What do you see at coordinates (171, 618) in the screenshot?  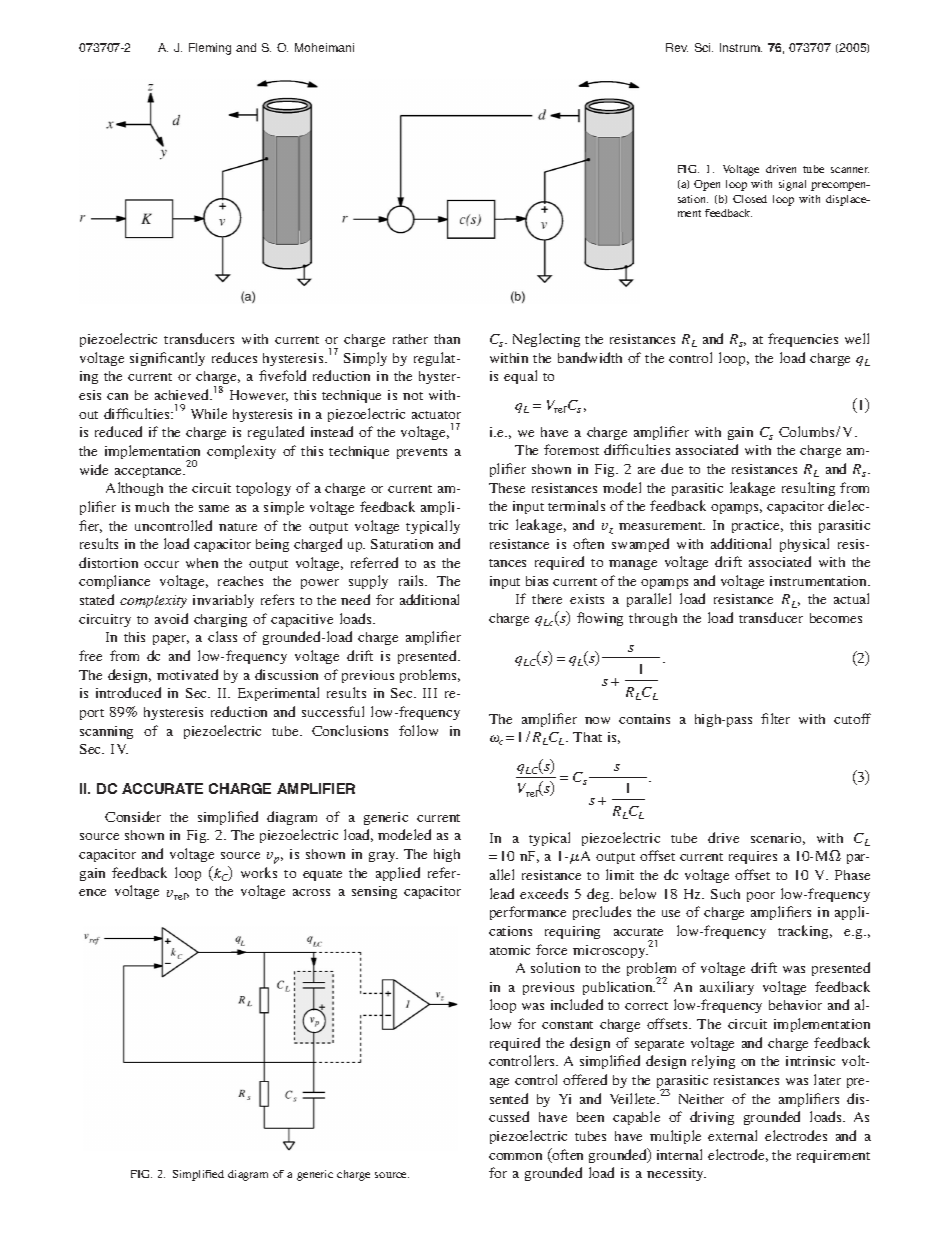 I see `avoid` at bounding box center [171, 618].
